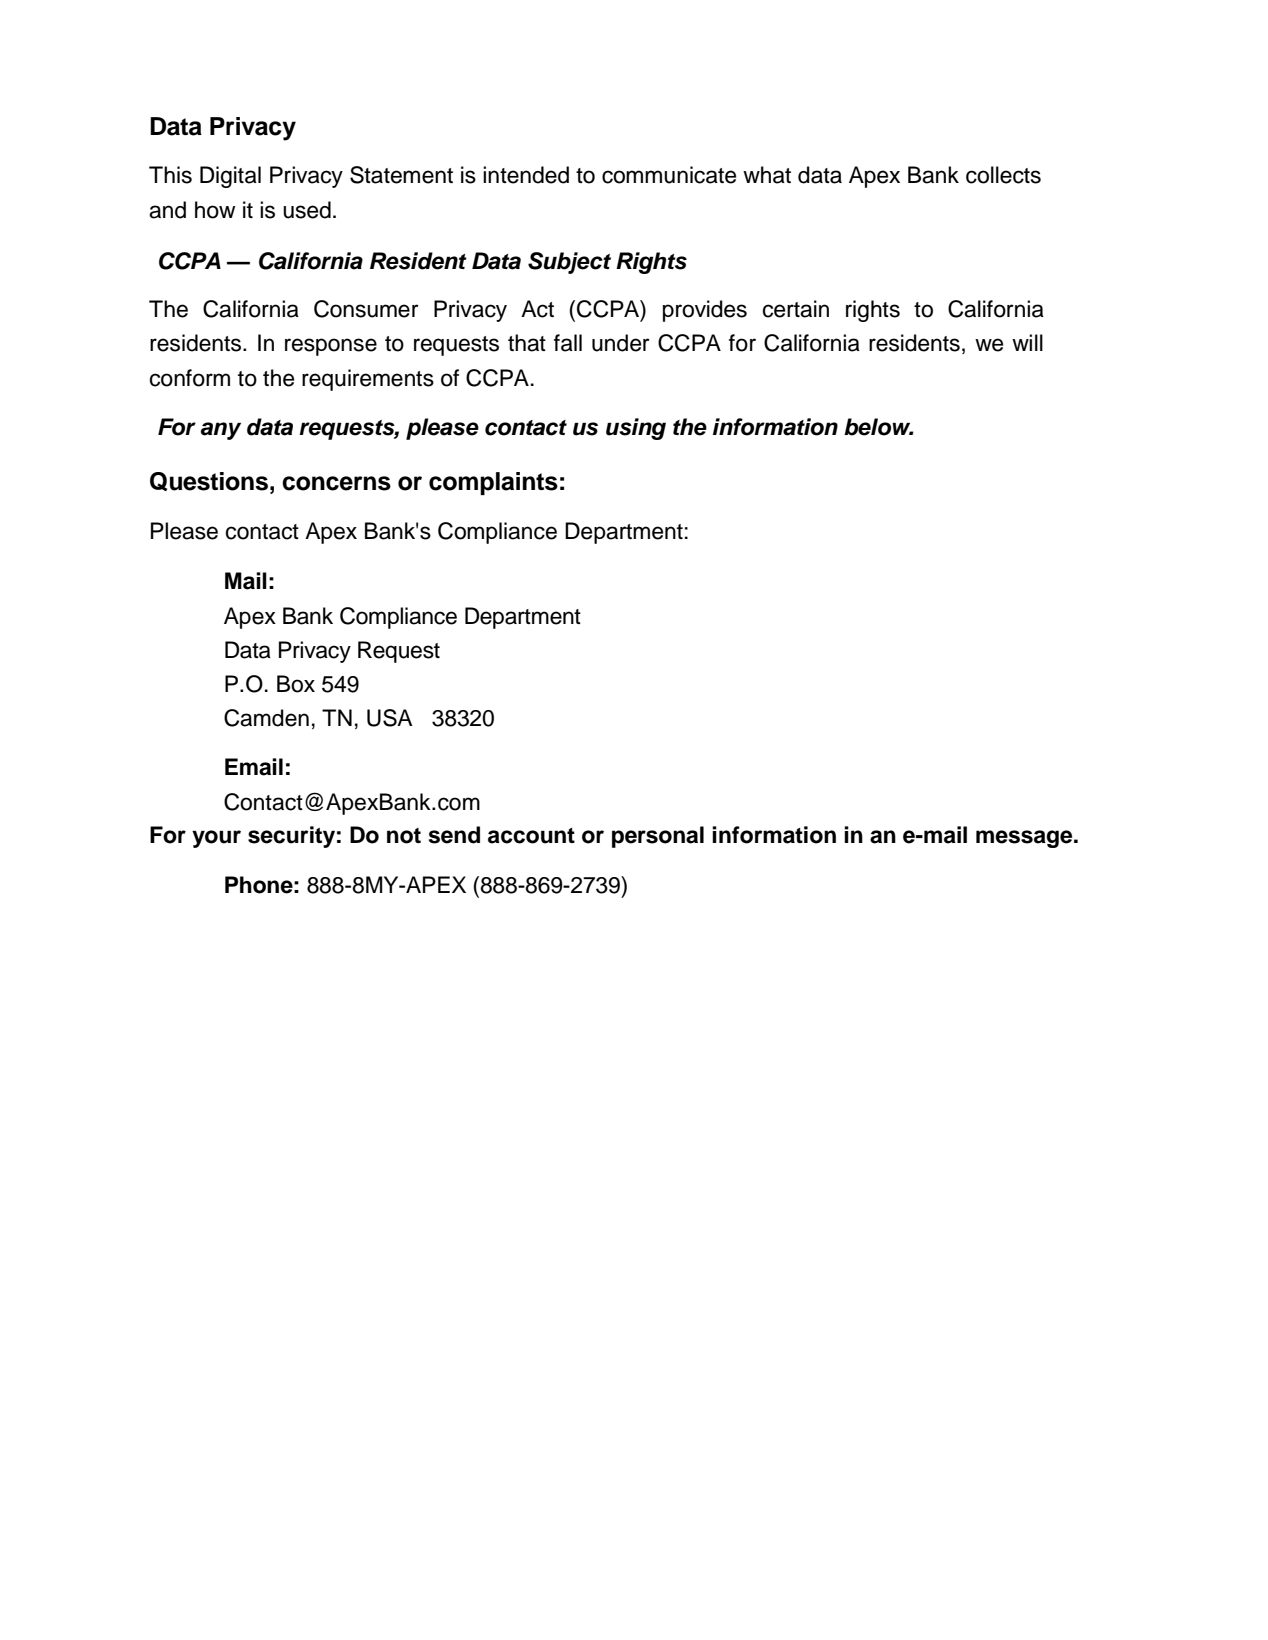  Describe the element at coordinates (531, 836) in the page. I see `account` at that location.
